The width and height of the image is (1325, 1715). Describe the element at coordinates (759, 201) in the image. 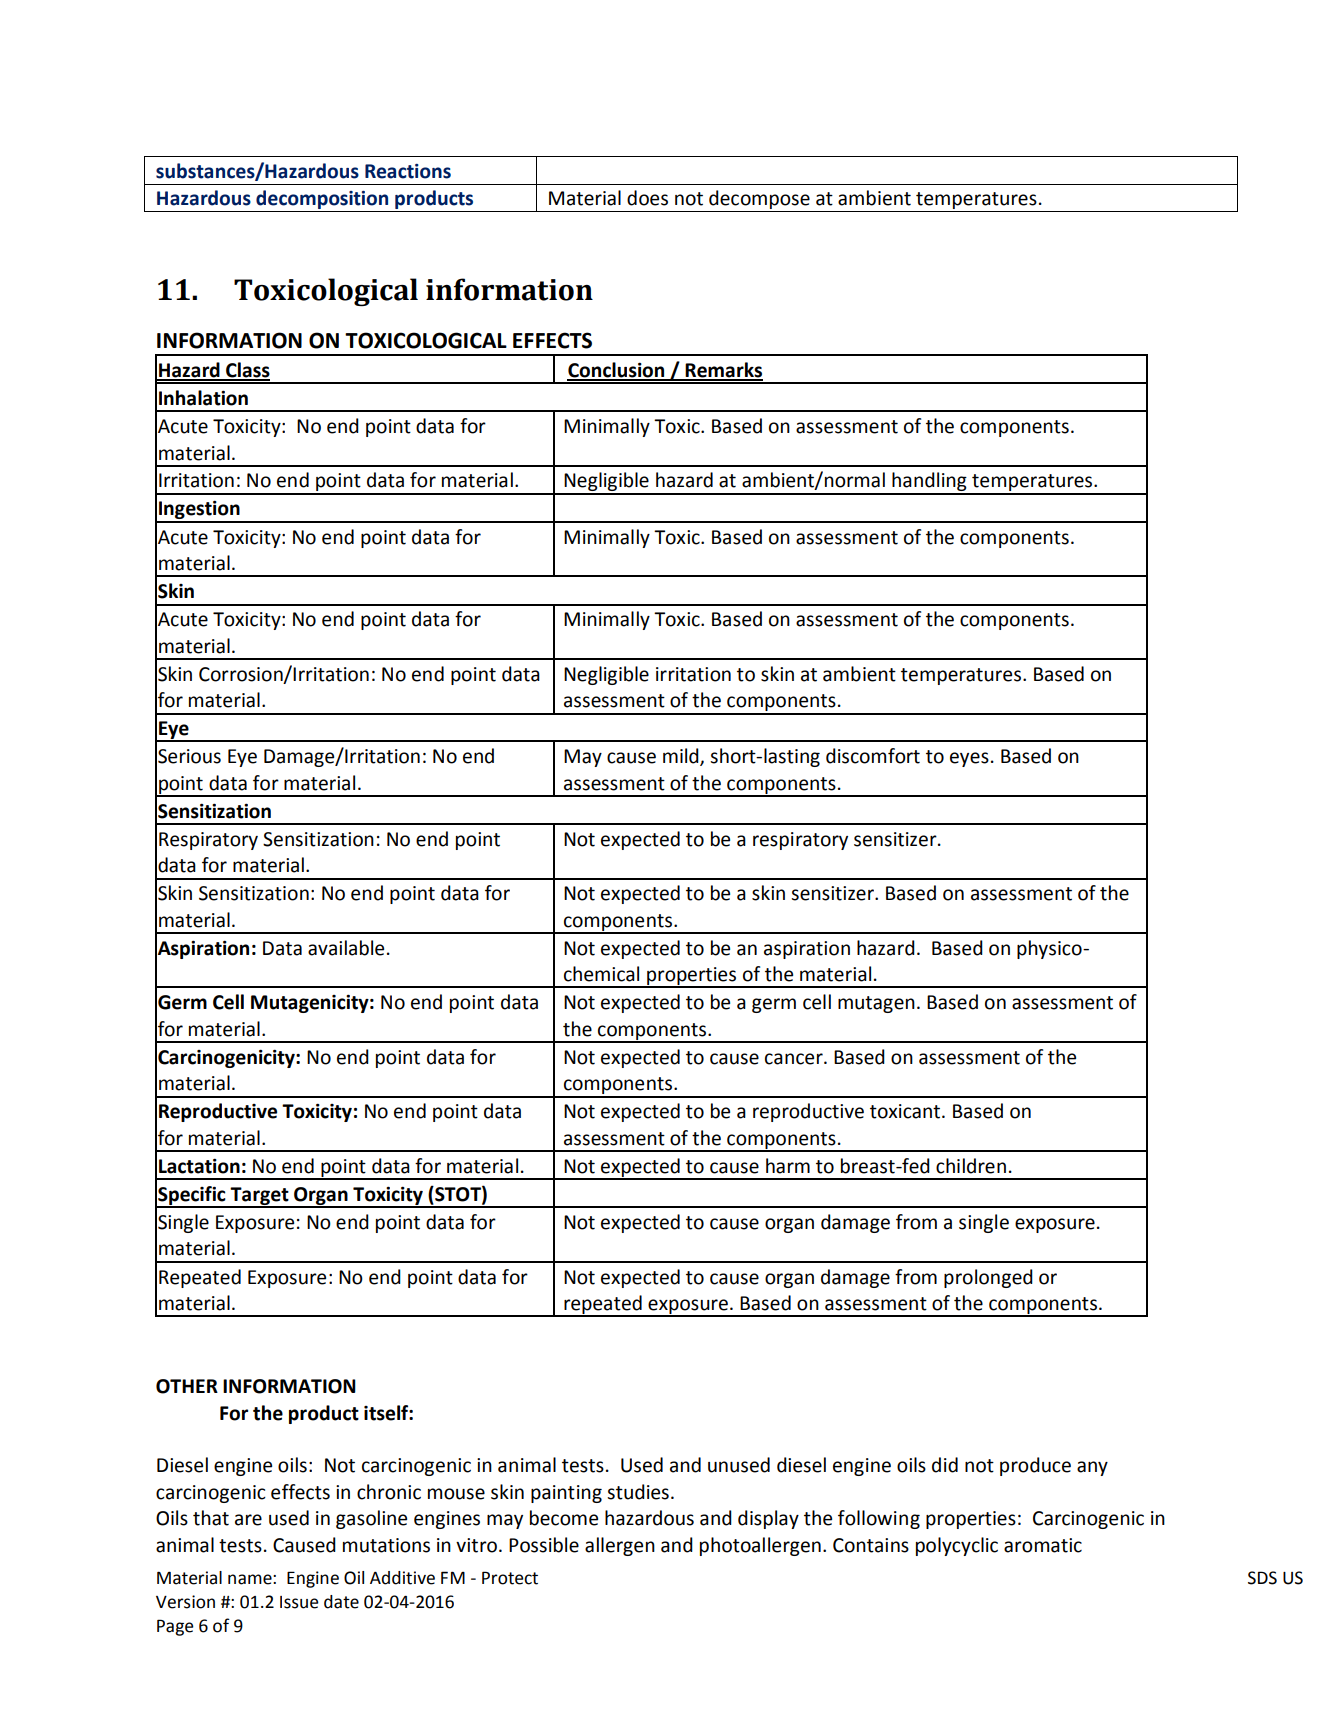

I see `decompose` at that location.
